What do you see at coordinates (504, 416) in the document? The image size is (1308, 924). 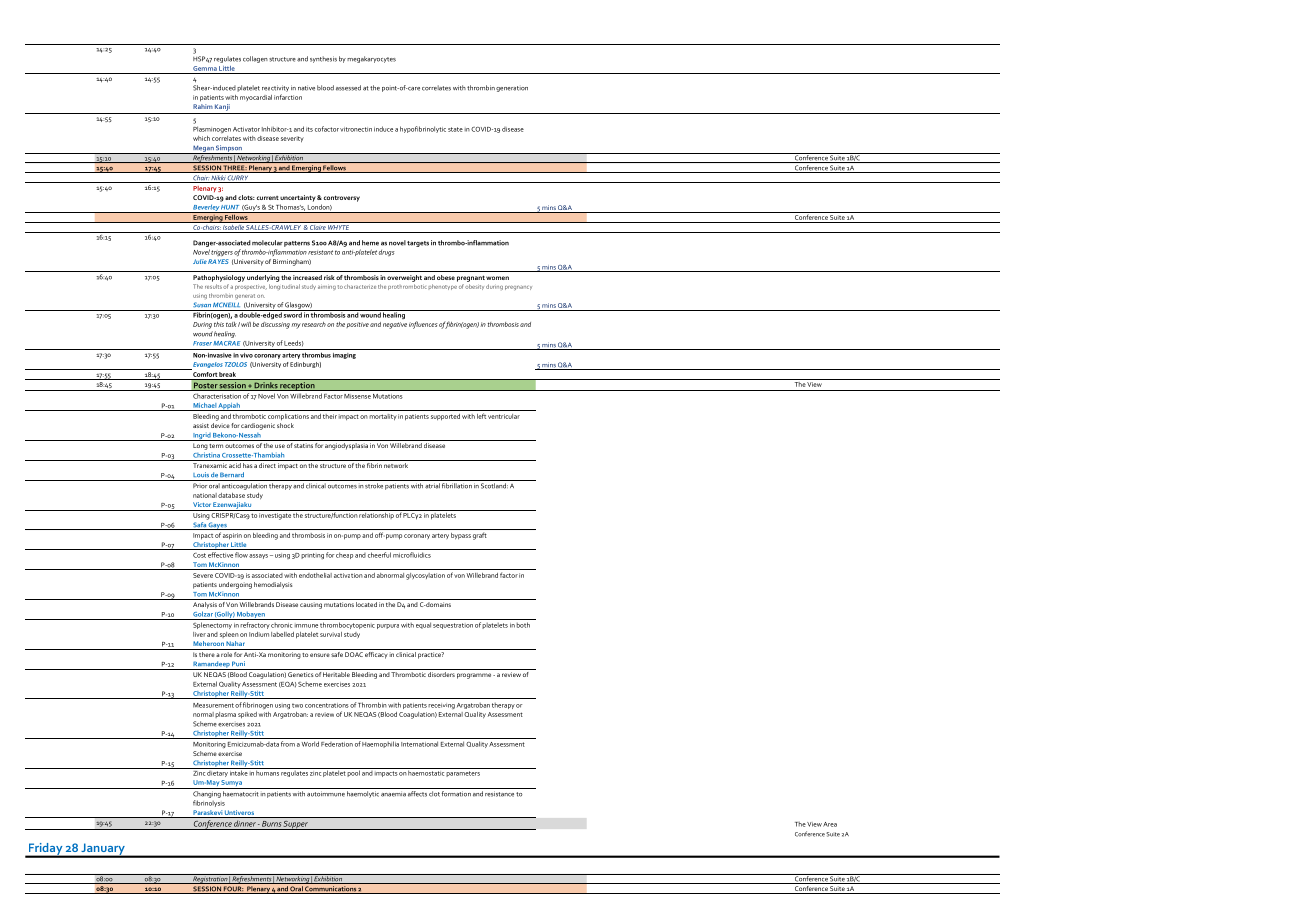 I see `ventricular` at bounding box center [504, 416].
